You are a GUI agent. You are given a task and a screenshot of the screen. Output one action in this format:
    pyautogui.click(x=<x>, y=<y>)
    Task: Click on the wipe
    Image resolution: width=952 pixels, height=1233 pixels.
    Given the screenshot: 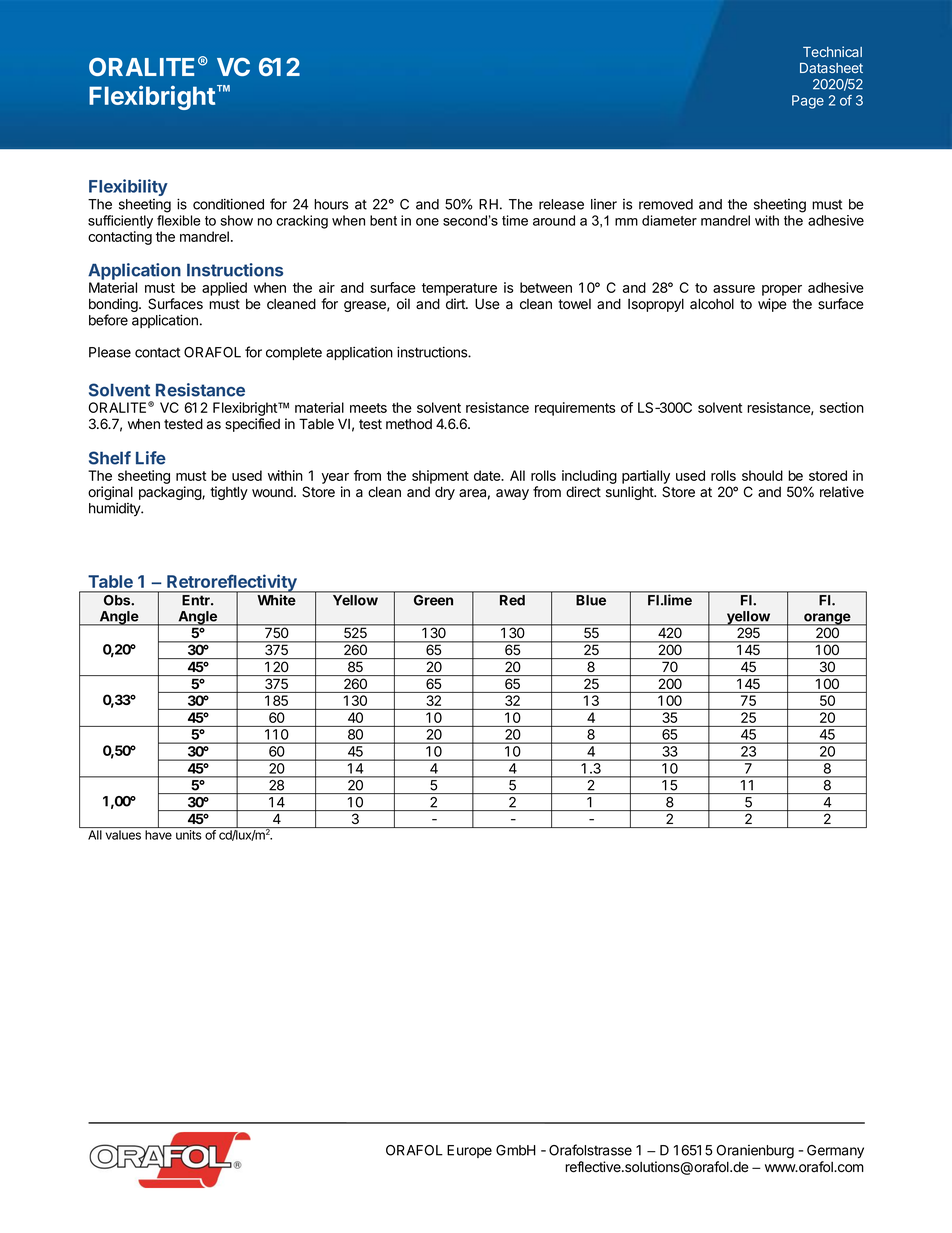 What is the action you would take?
    pyautogui.click(x=772, y=305)
